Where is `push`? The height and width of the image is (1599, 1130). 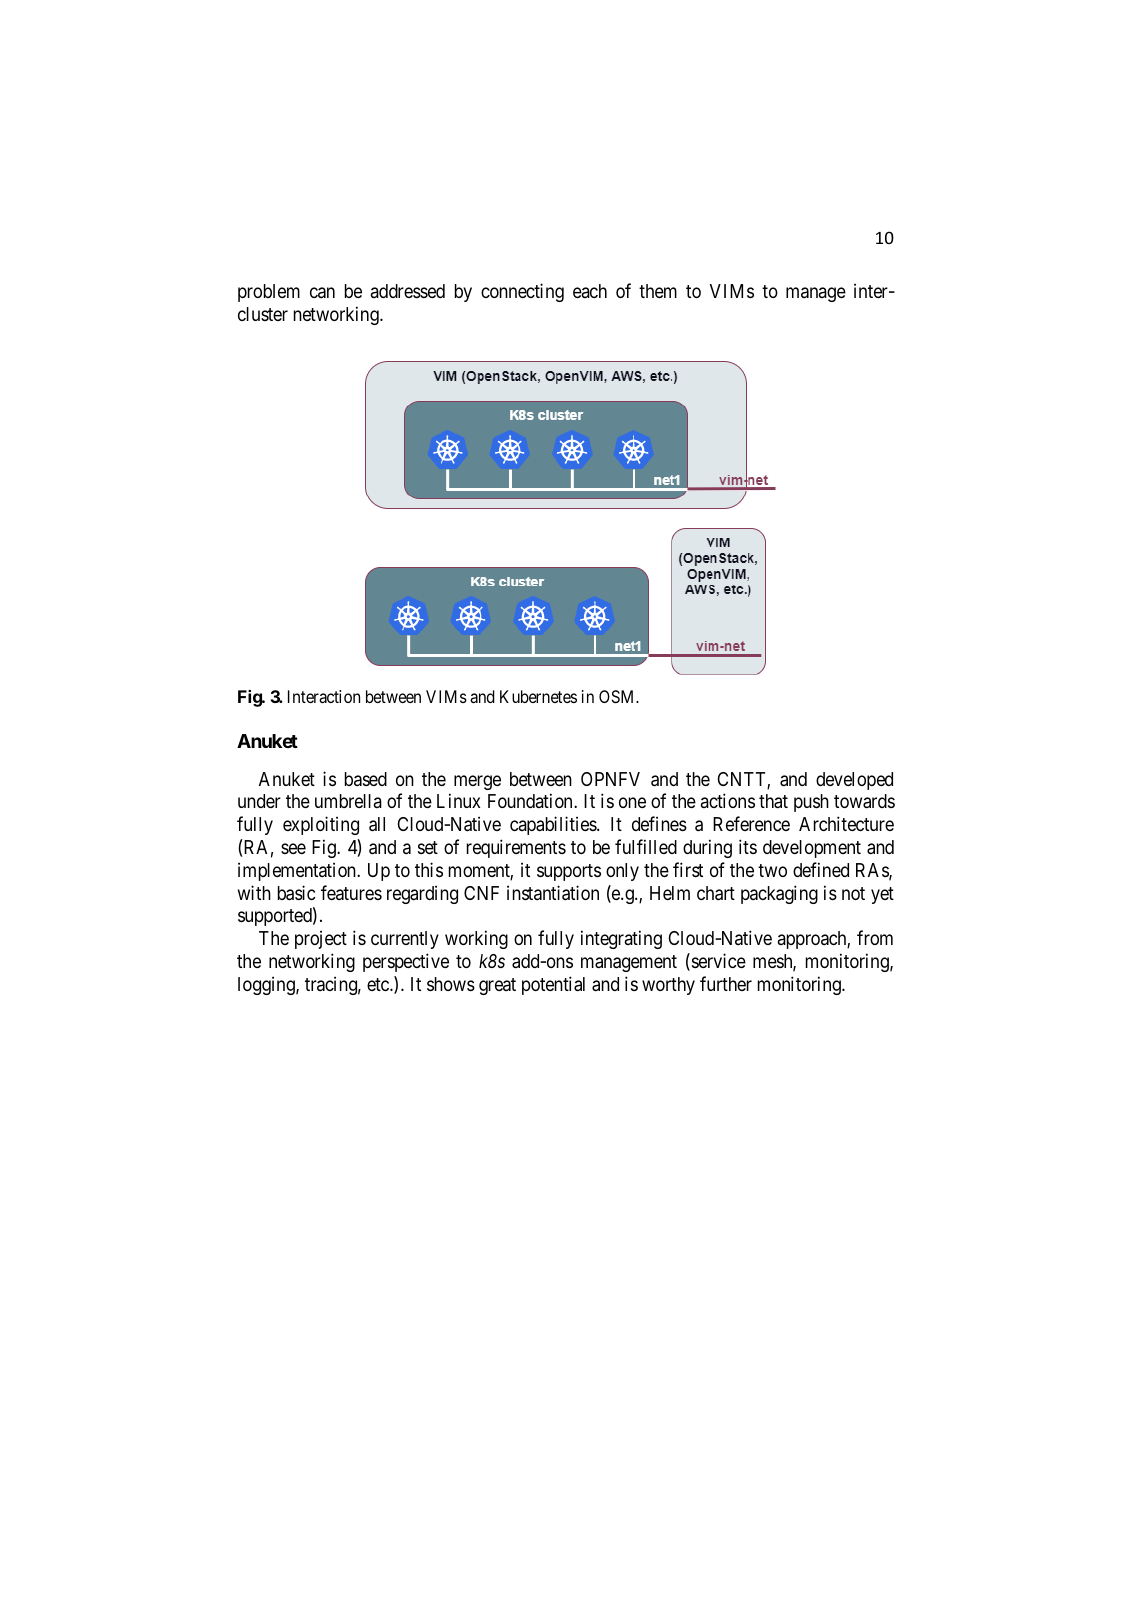
push is located at coordinates (811, 803).
